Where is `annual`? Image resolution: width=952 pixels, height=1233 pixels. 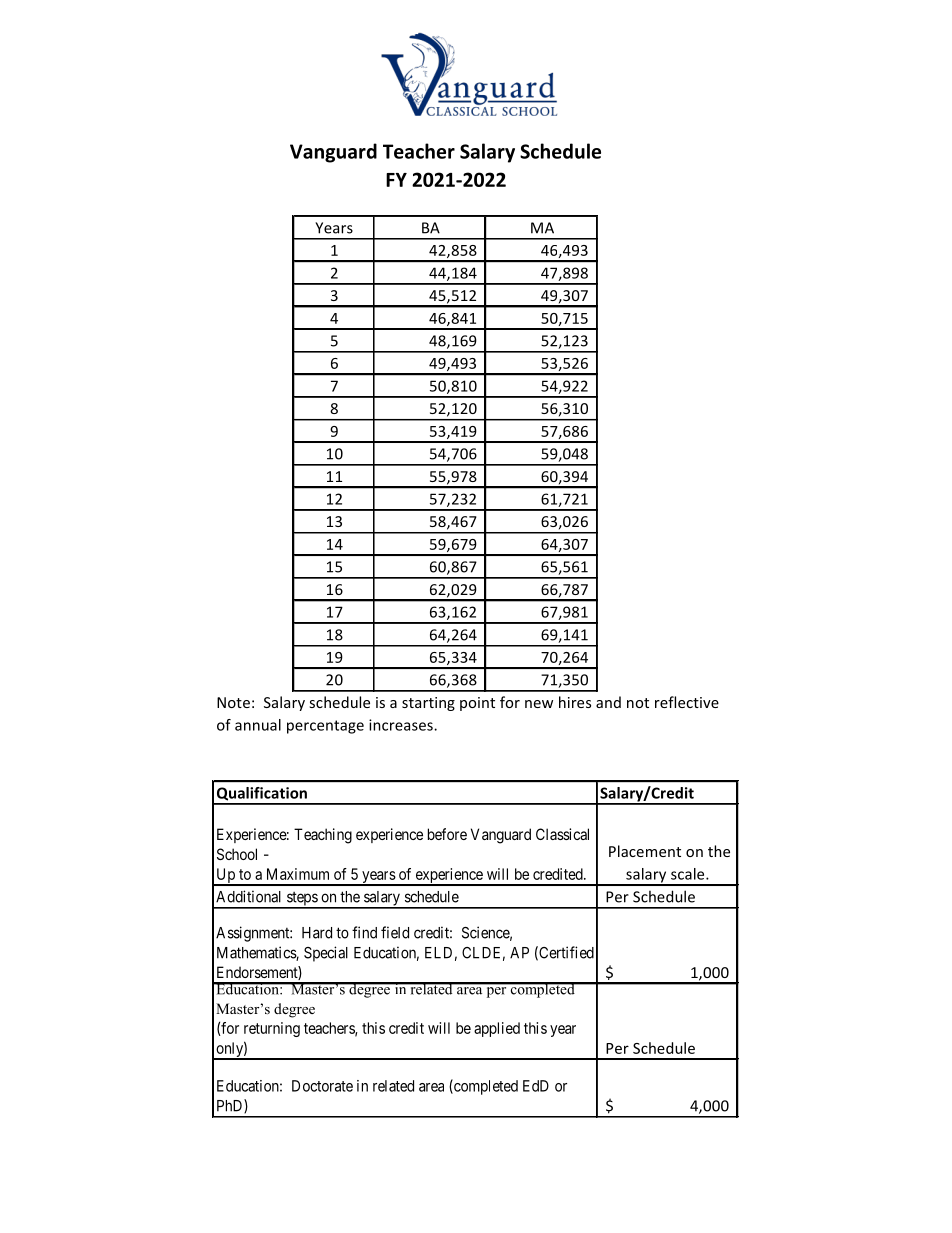 annual is located at coordinates (258, 725).
